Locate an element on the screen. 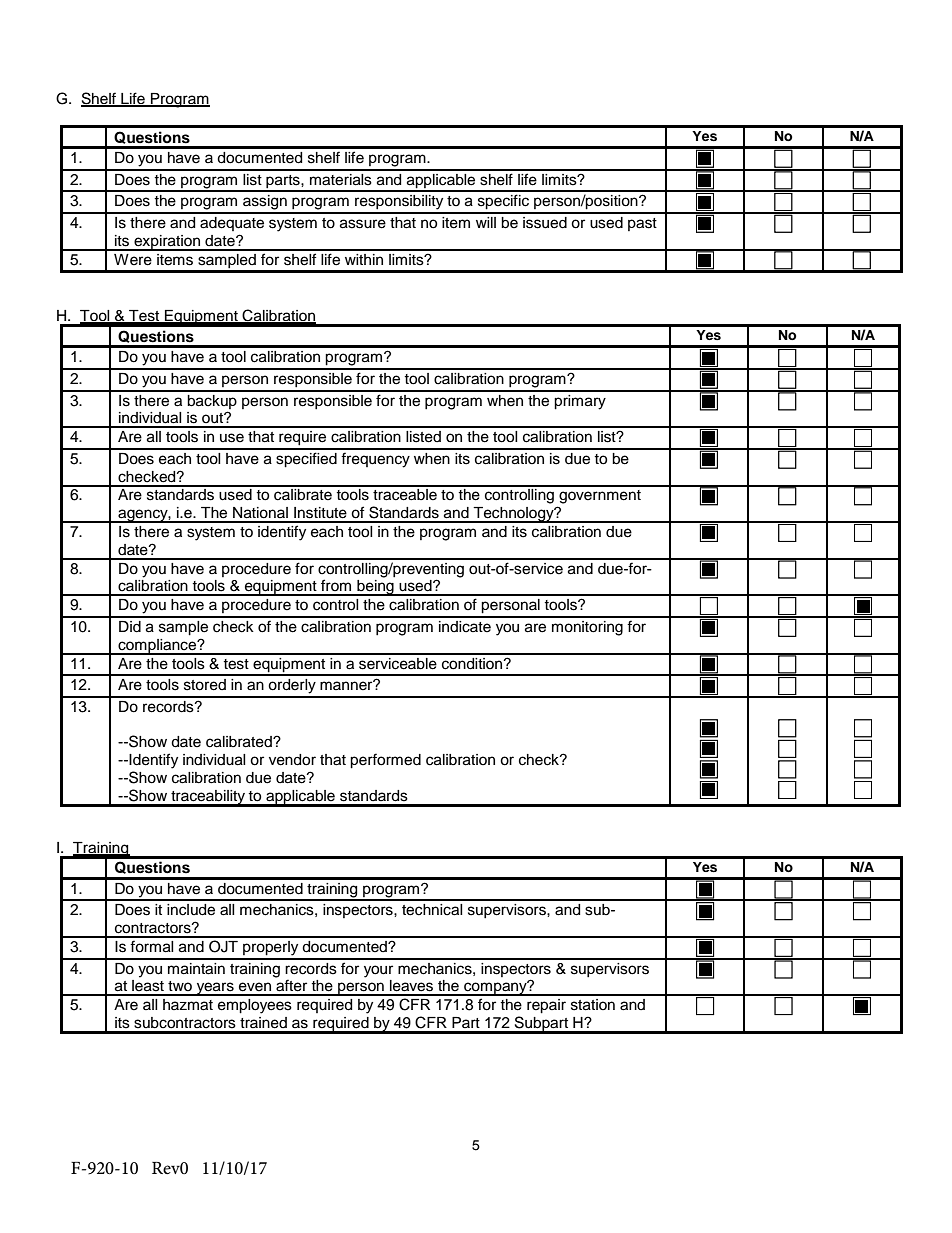 Image resolution: width=952 pixels, height=1233 pixels. station is located at coordinates (593, 1005).
